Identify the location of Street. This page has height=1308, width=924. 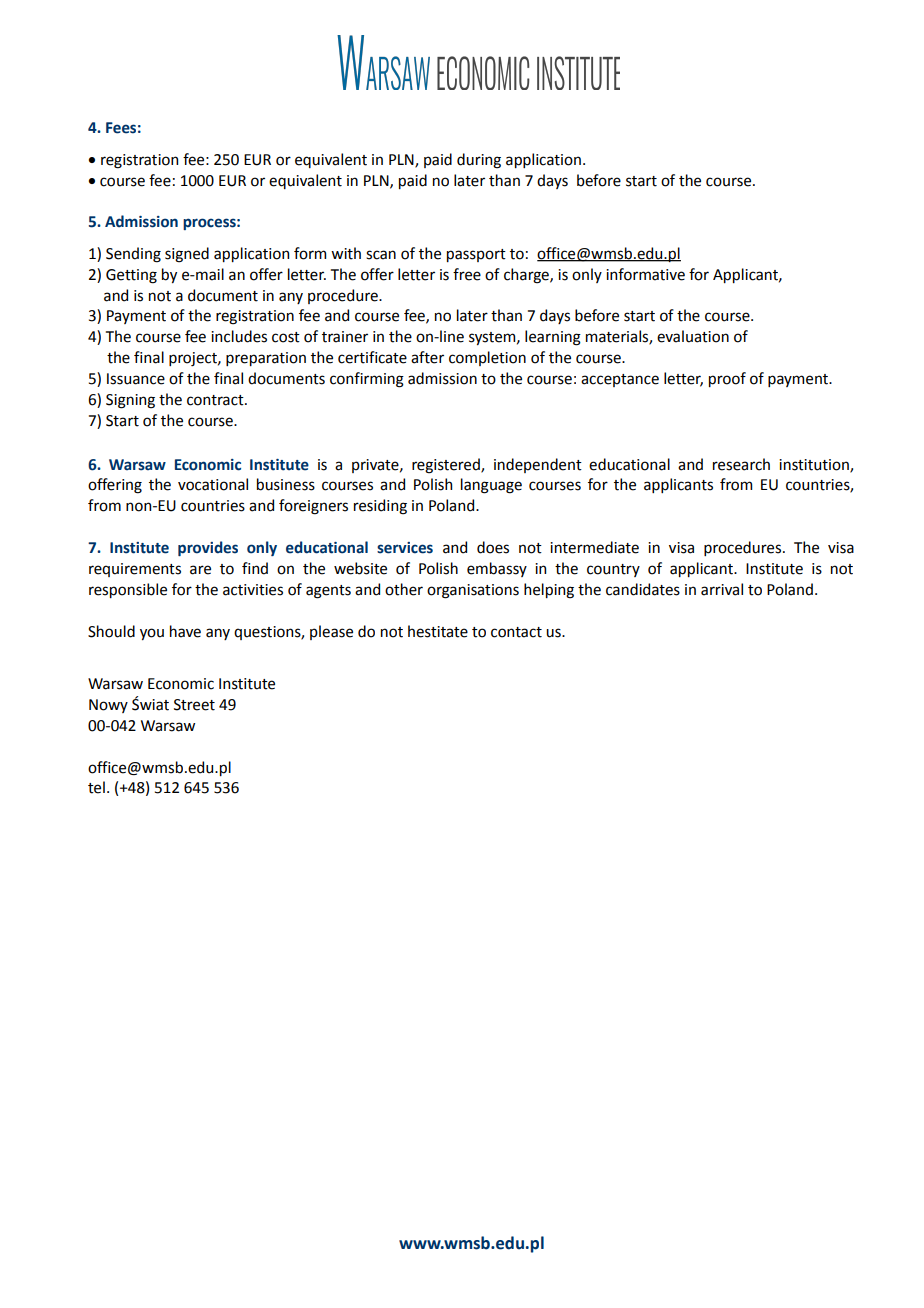
(194, 705).
